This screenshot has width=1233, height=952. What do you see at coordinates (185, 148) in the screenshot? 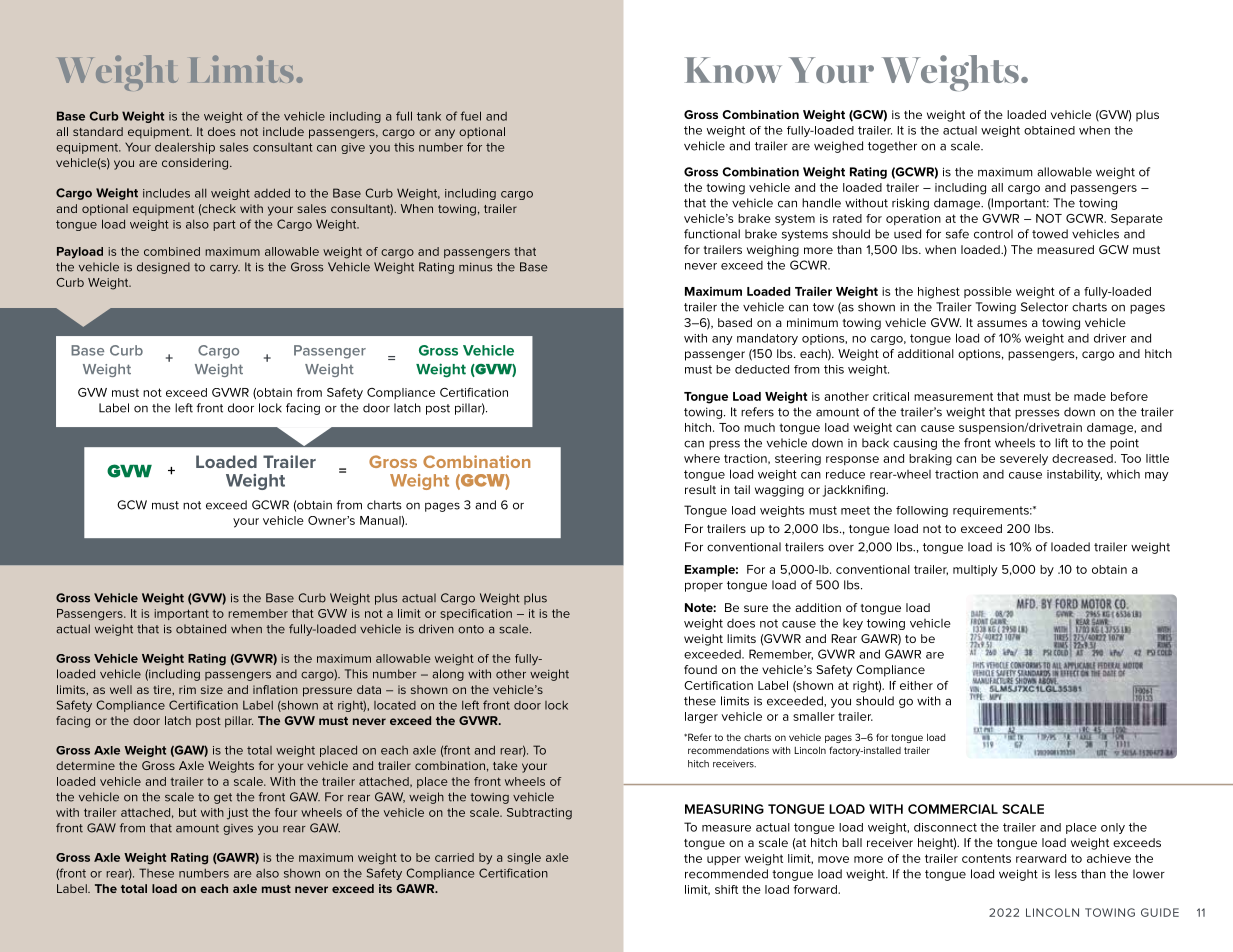
I see `dealership` at bounding box center [185, 148].
